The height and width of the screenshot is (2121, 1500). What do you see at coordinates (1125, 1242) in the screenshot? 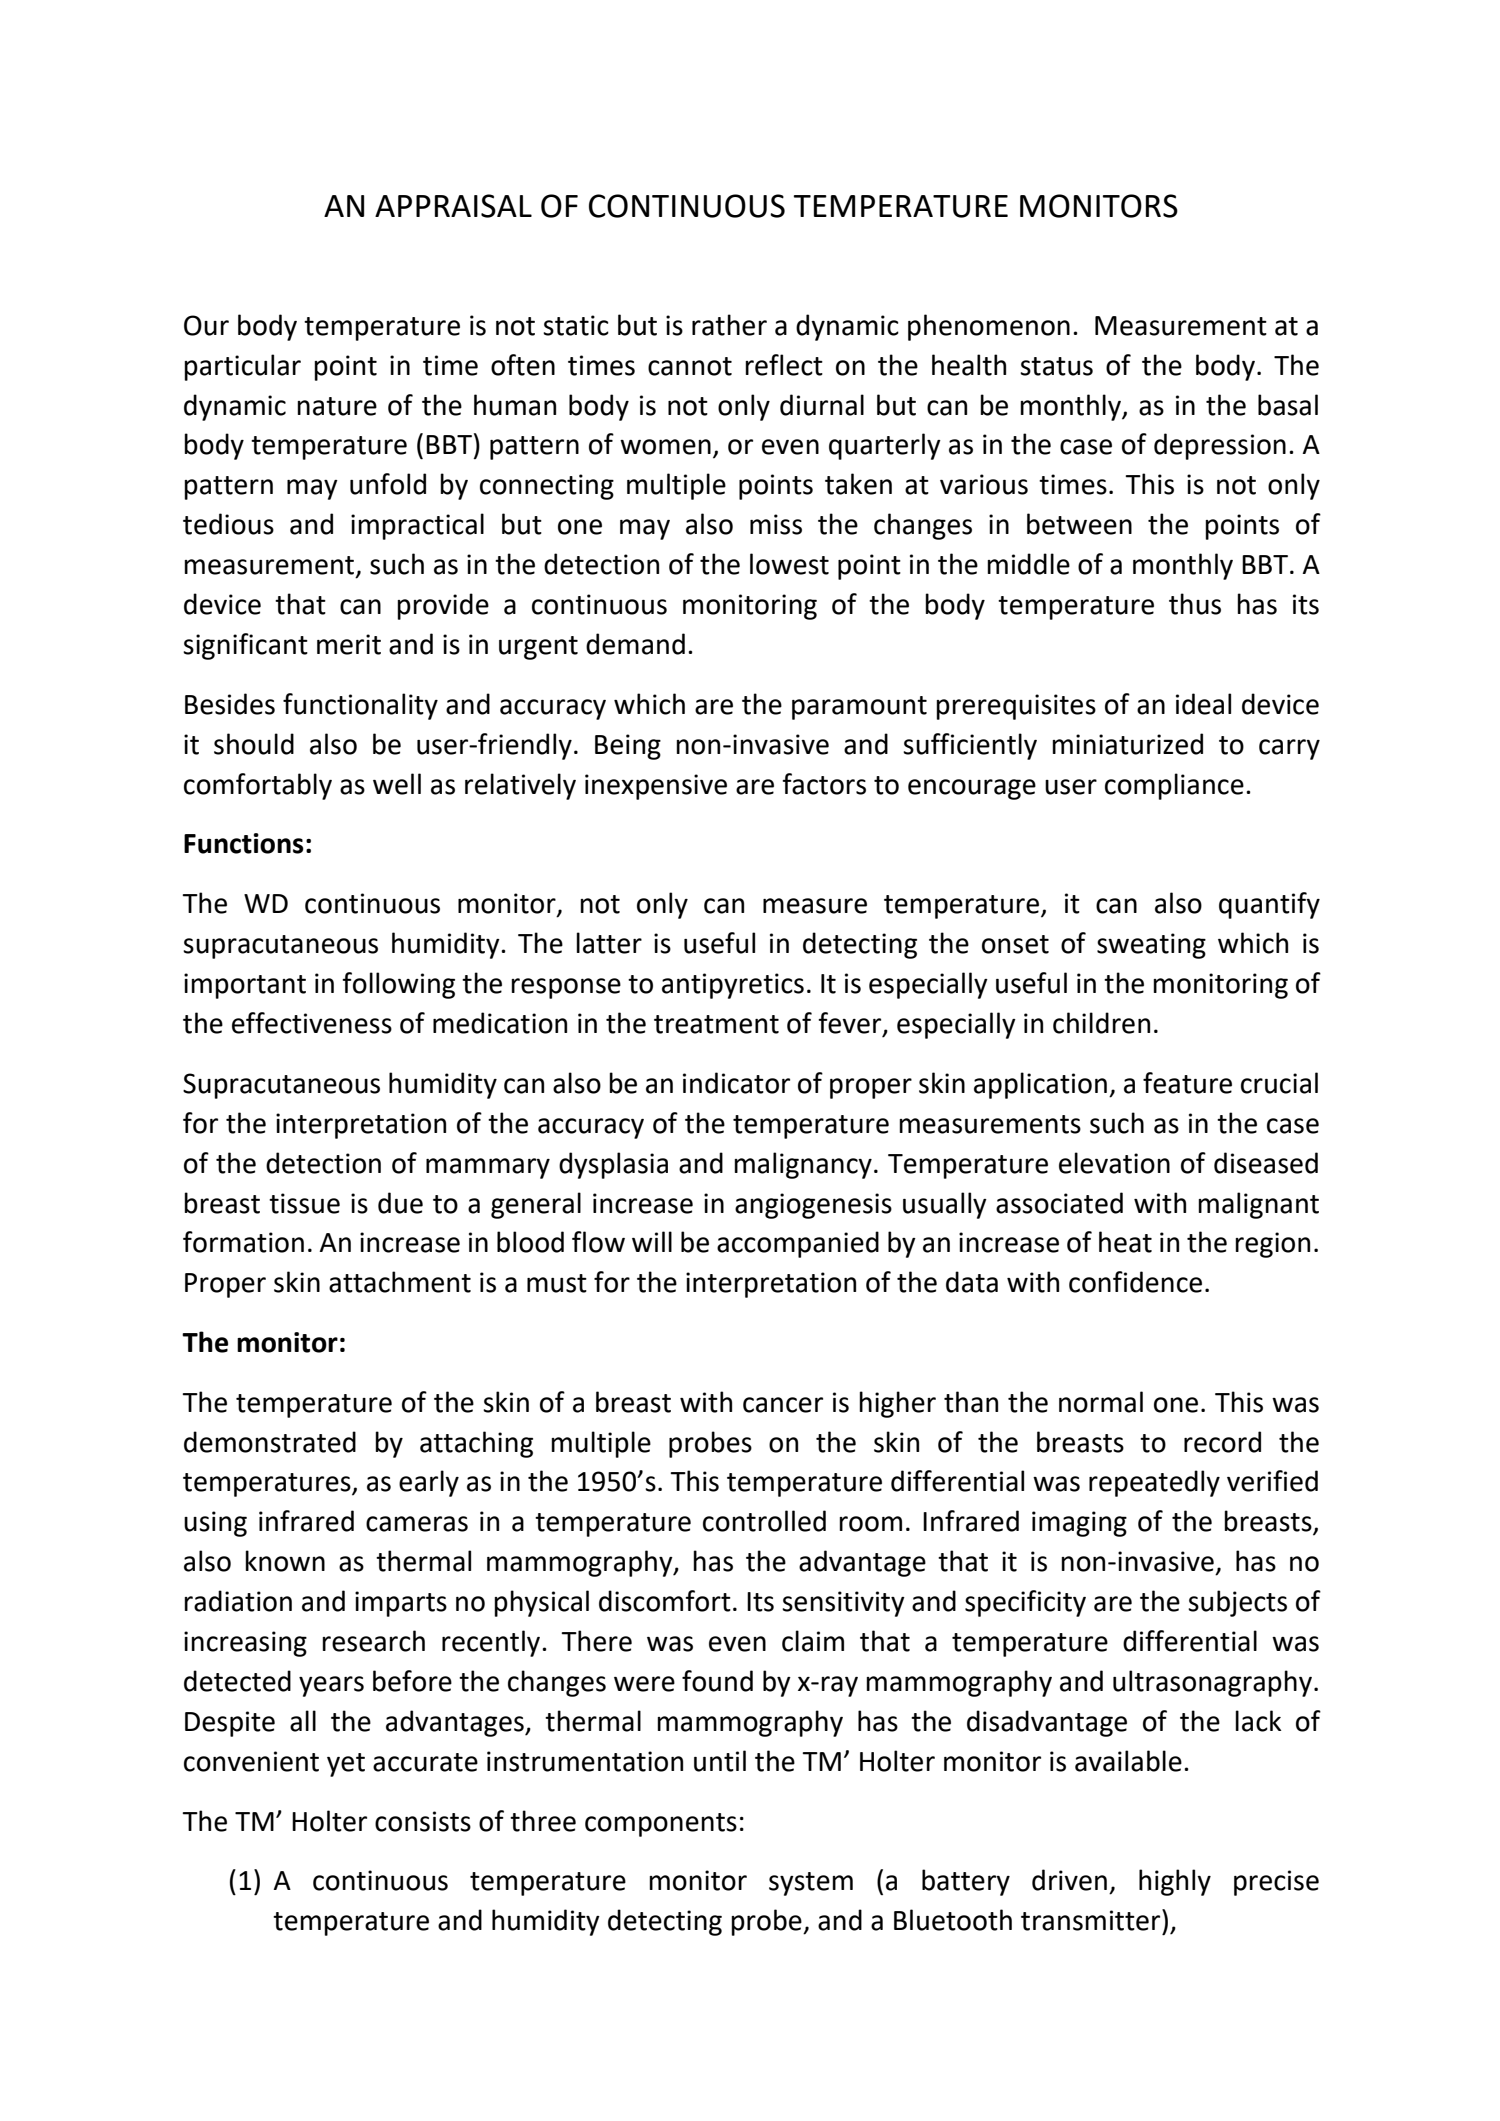
I see `heat` at bounding box center [1125, 1242].
